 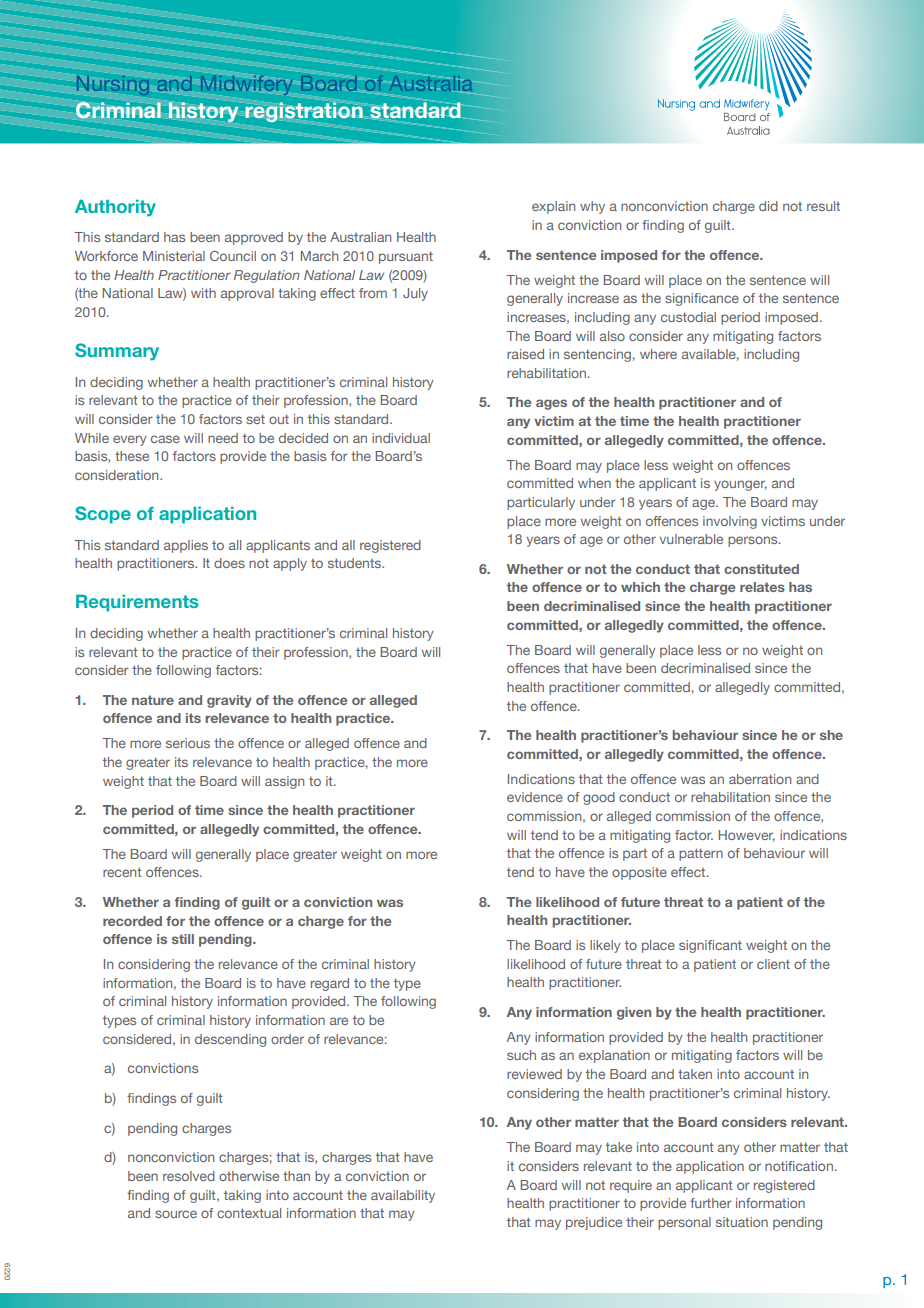 I want to click on evidence, so click(x=535, y=797).
